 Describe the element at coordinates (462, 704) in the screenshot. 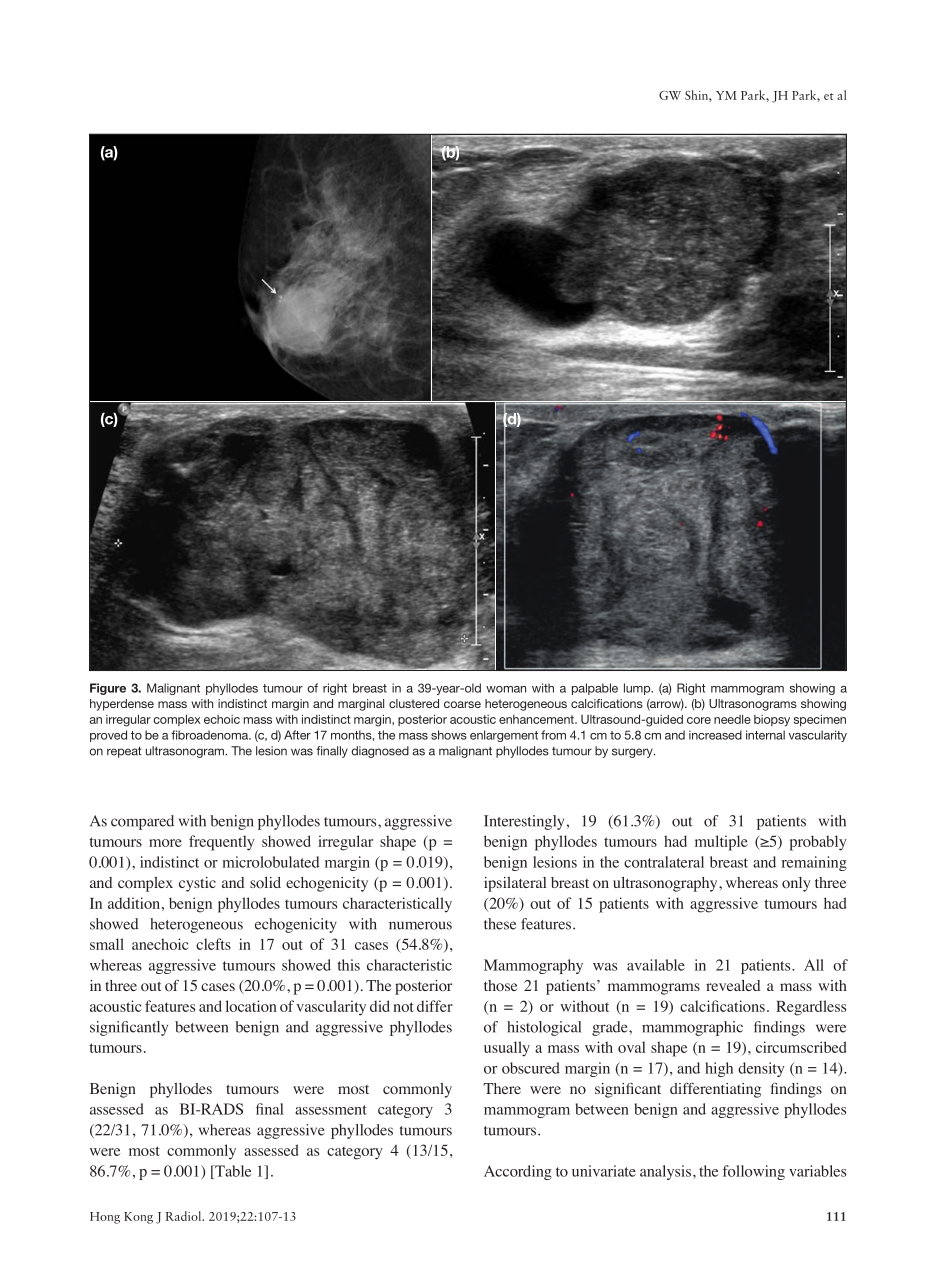

I see `coarse` at that location.
